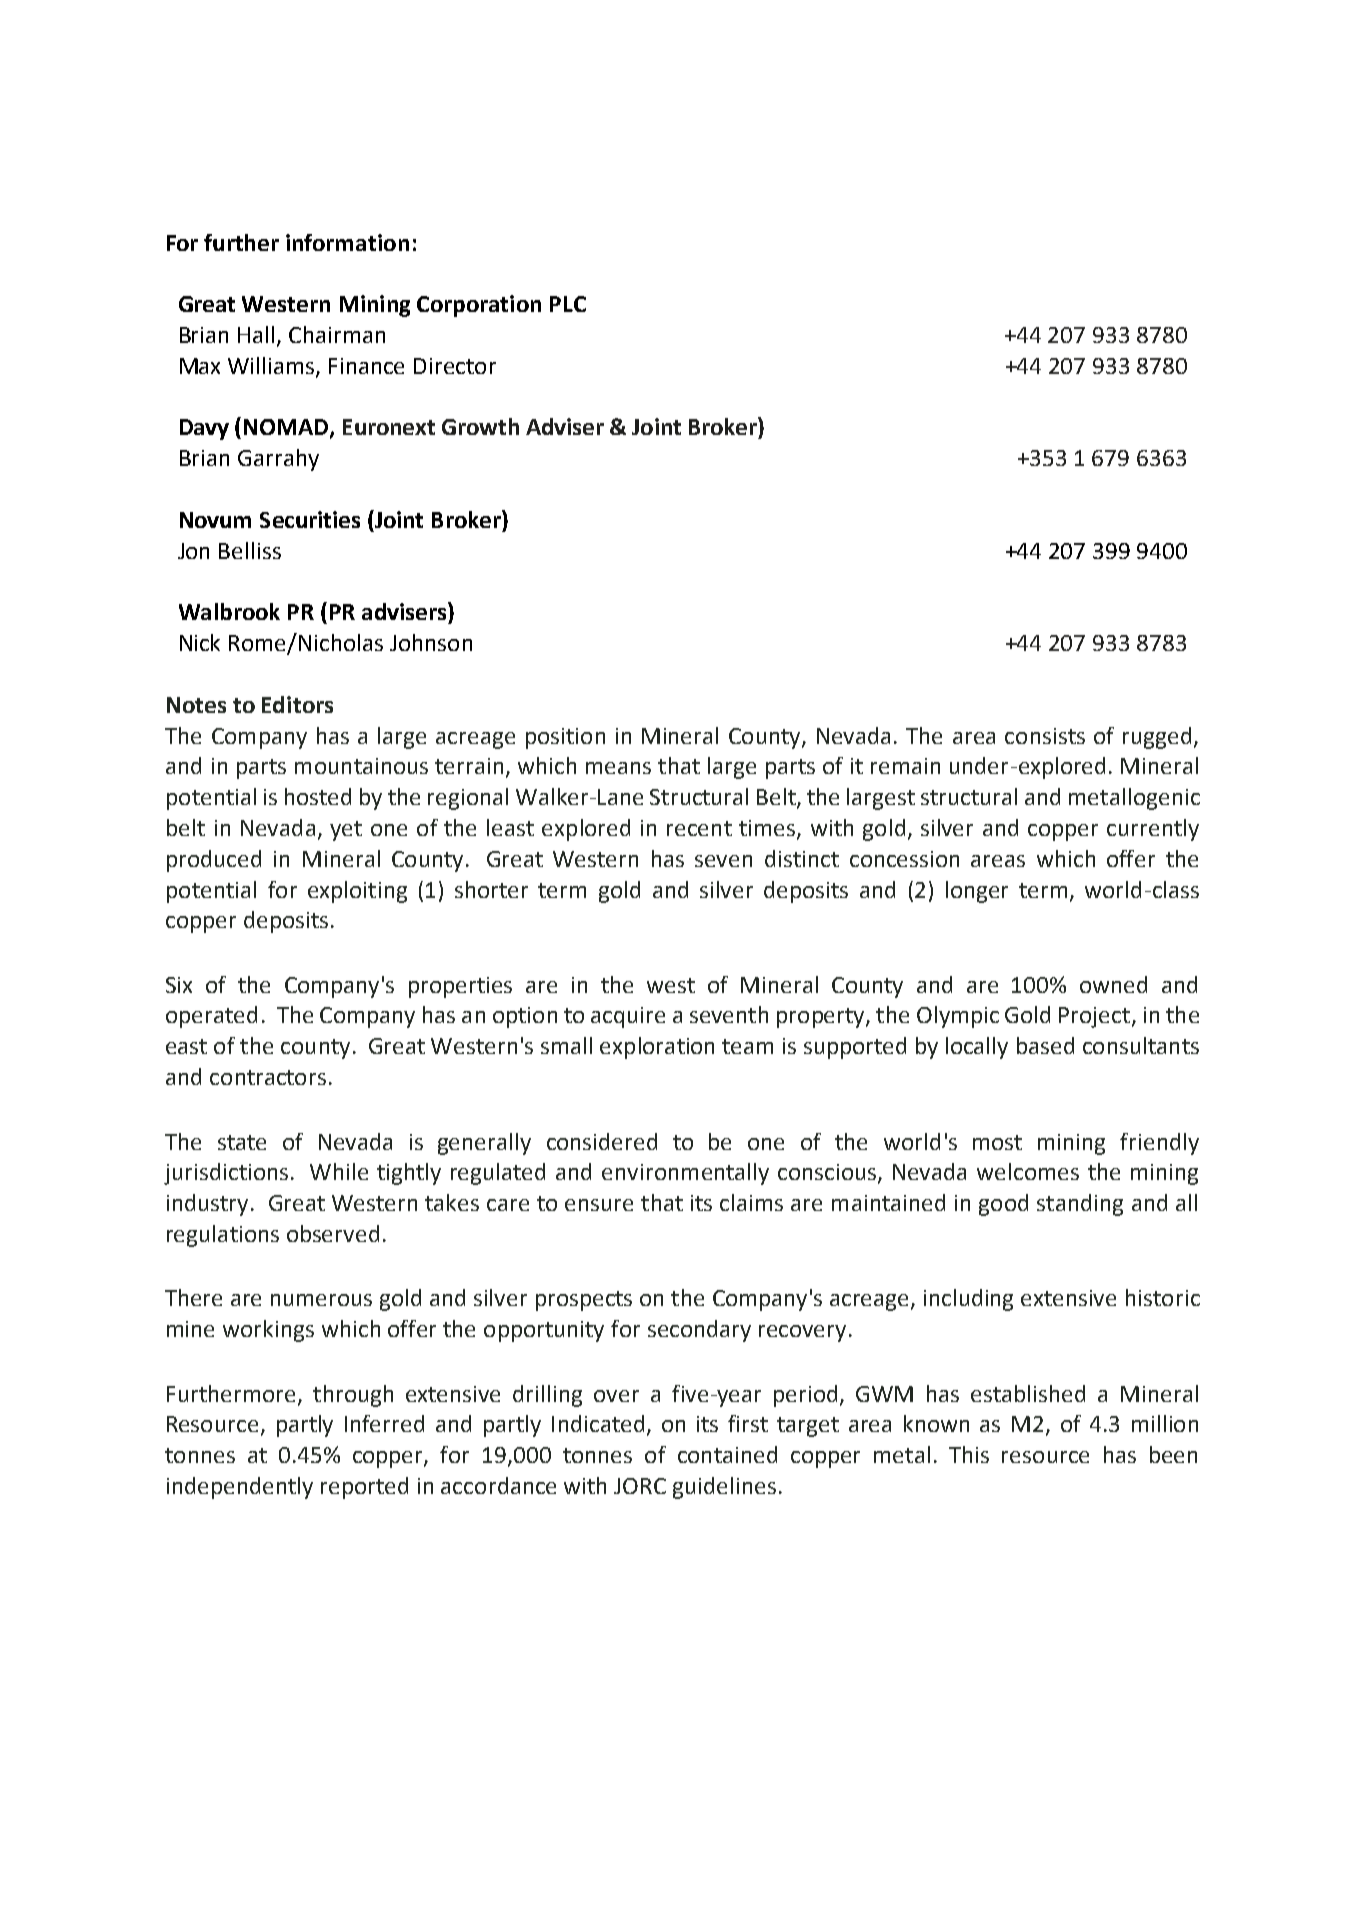  I want to click on longer, so click(977, 892).
